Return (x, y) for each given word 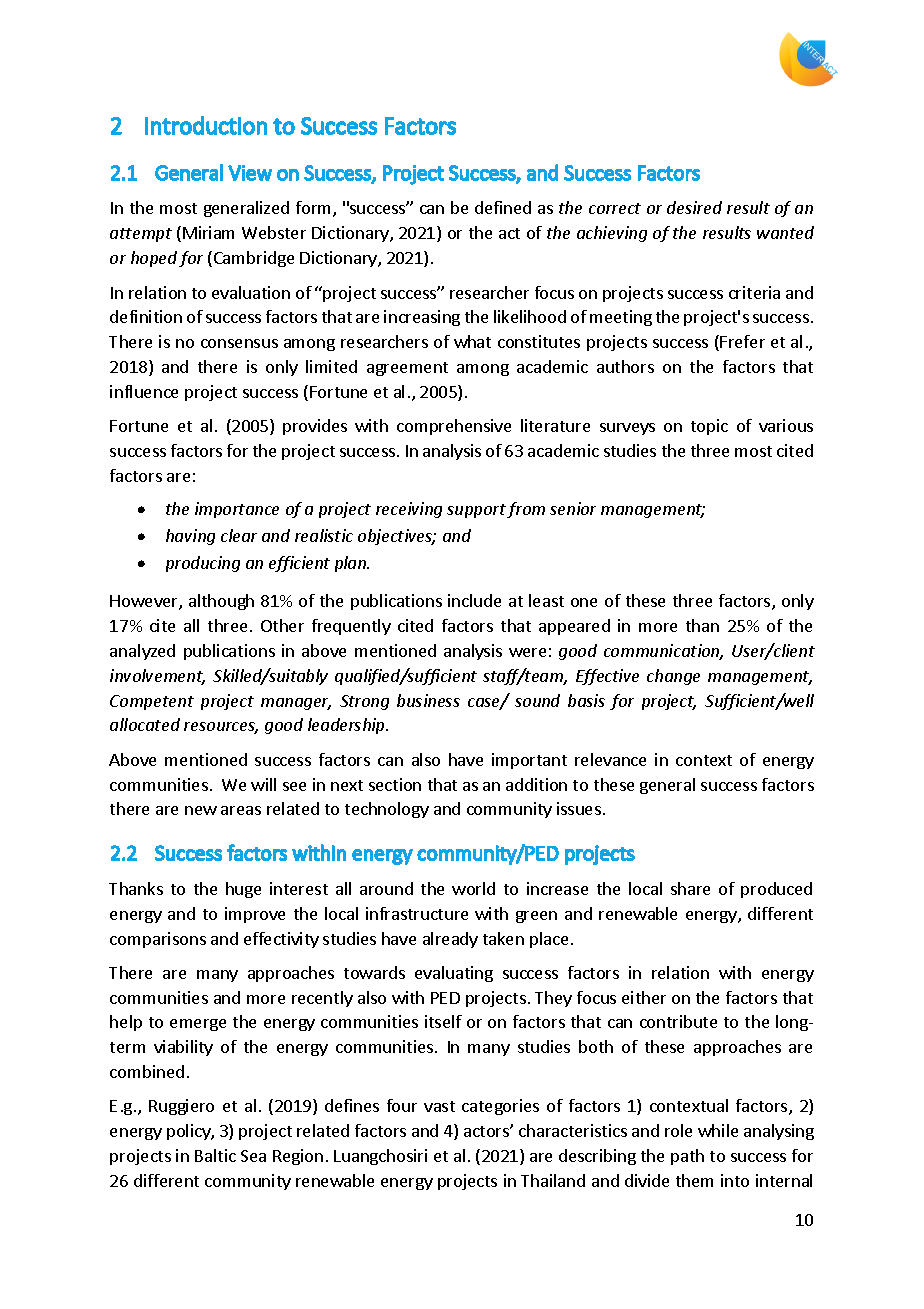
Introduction (206, 125)
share (690, 888)
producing (203, 564)
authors (625, 366)
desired (694, 207)
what (472, 341)
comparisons (158, 940)
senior (573, 508)
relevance (610, 759)
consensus (239, 343)
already (450, 940)
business (428, 700)
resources (221, 728)
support (476, 511)
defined (503, 207)
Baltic (215, 1155)
